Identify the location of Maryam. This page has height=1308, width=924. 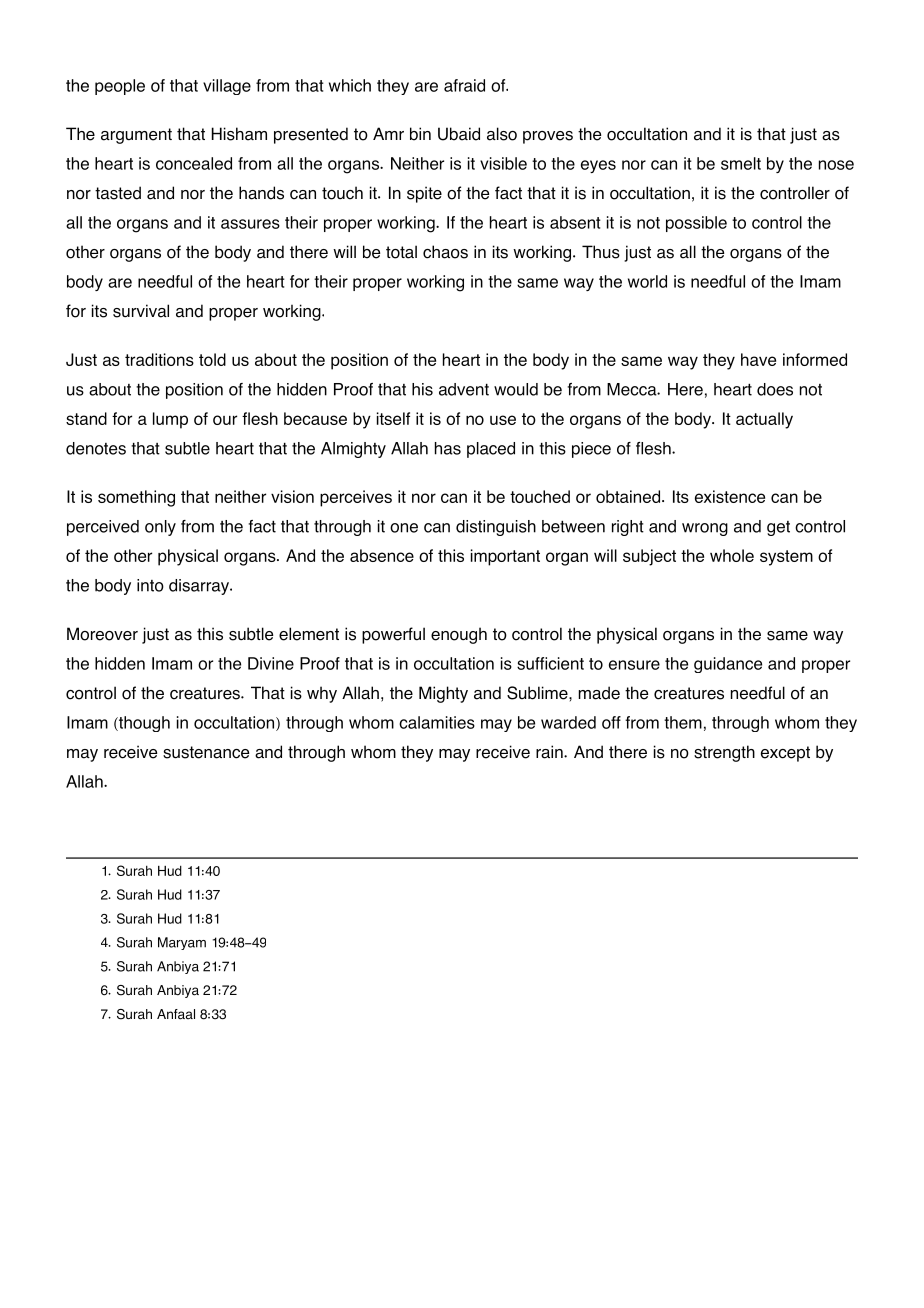
(182, 943).
